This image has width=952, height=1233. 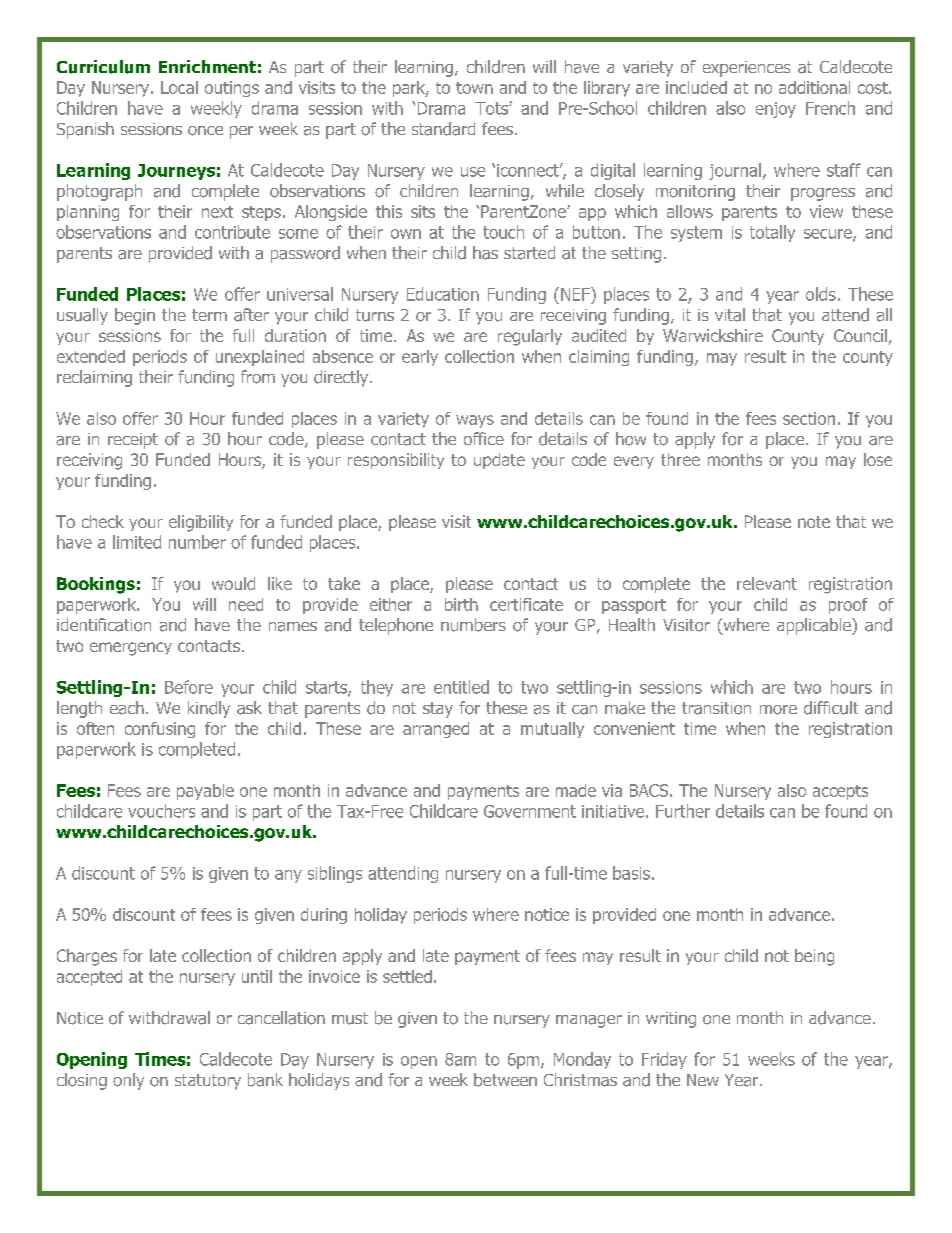 What do you see at coordinates (767, 583) in the image?
I see `relevant` at bounding box center [767, 583].
